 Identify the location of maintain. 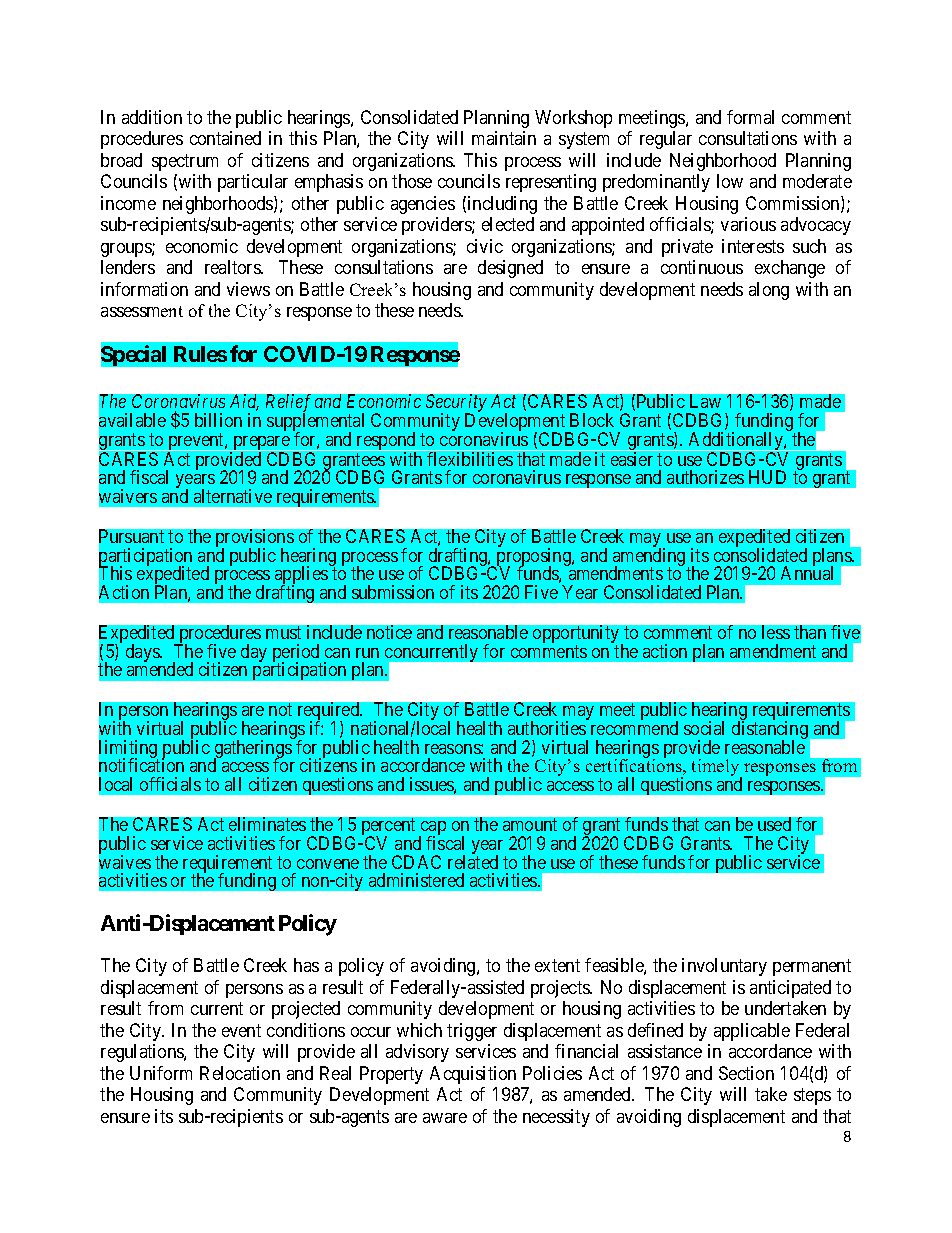
(504, 138).
